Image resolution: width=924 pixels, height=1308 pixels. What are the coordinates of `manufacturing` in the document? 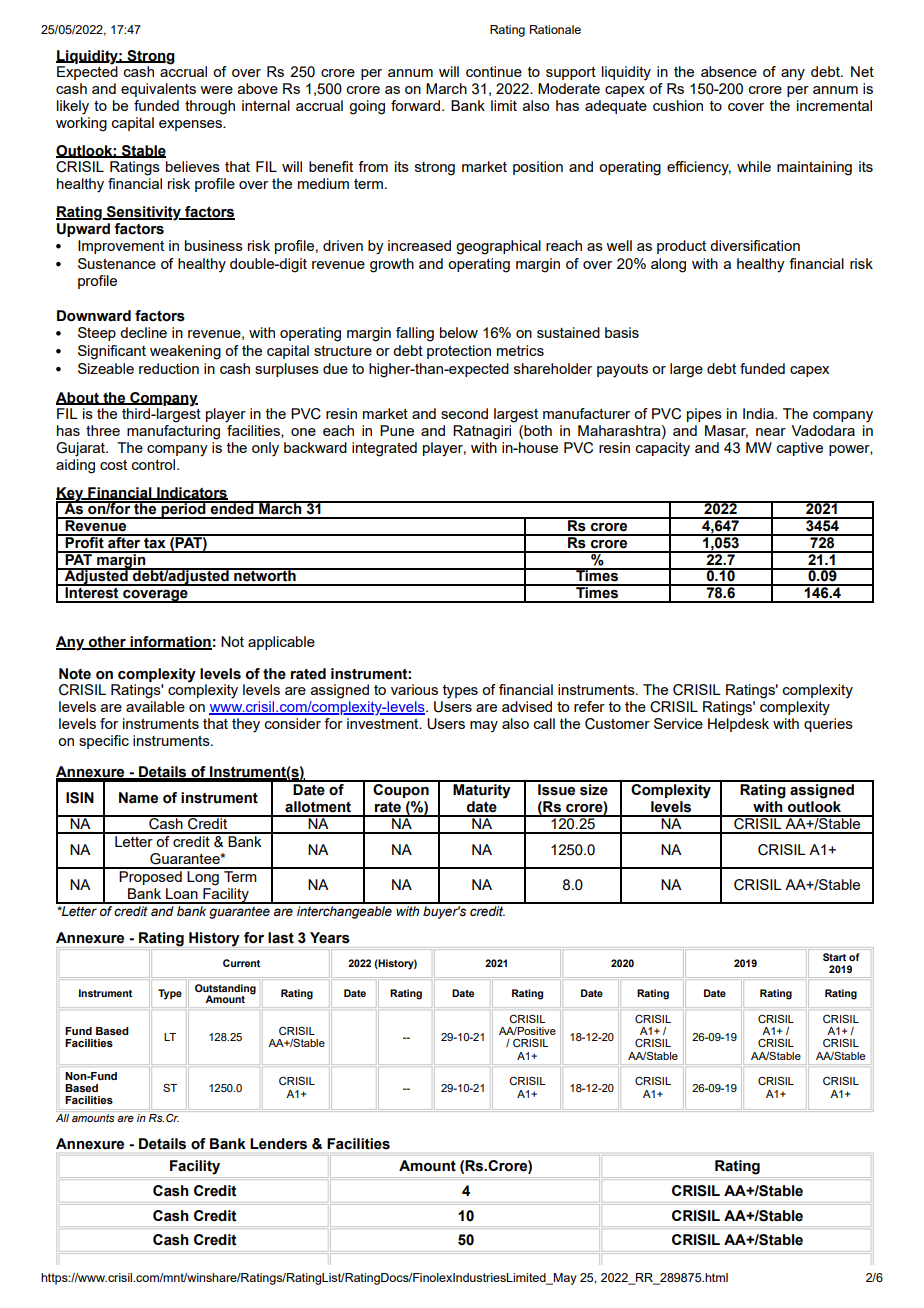 It's located at (173, 432).
